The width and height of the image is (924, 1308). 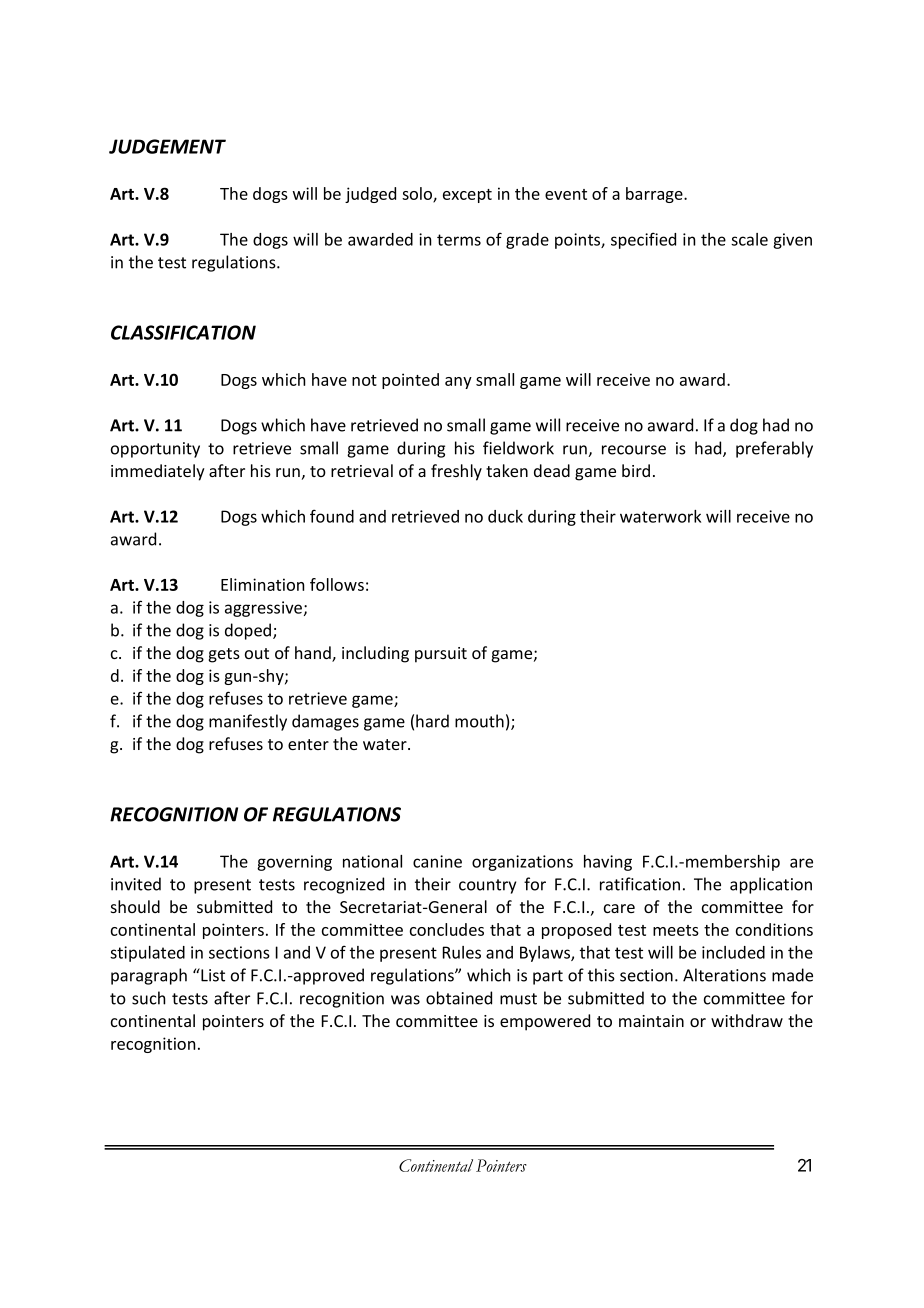 I want to click on JUDGEMENT, so click(x=167, y=146).
